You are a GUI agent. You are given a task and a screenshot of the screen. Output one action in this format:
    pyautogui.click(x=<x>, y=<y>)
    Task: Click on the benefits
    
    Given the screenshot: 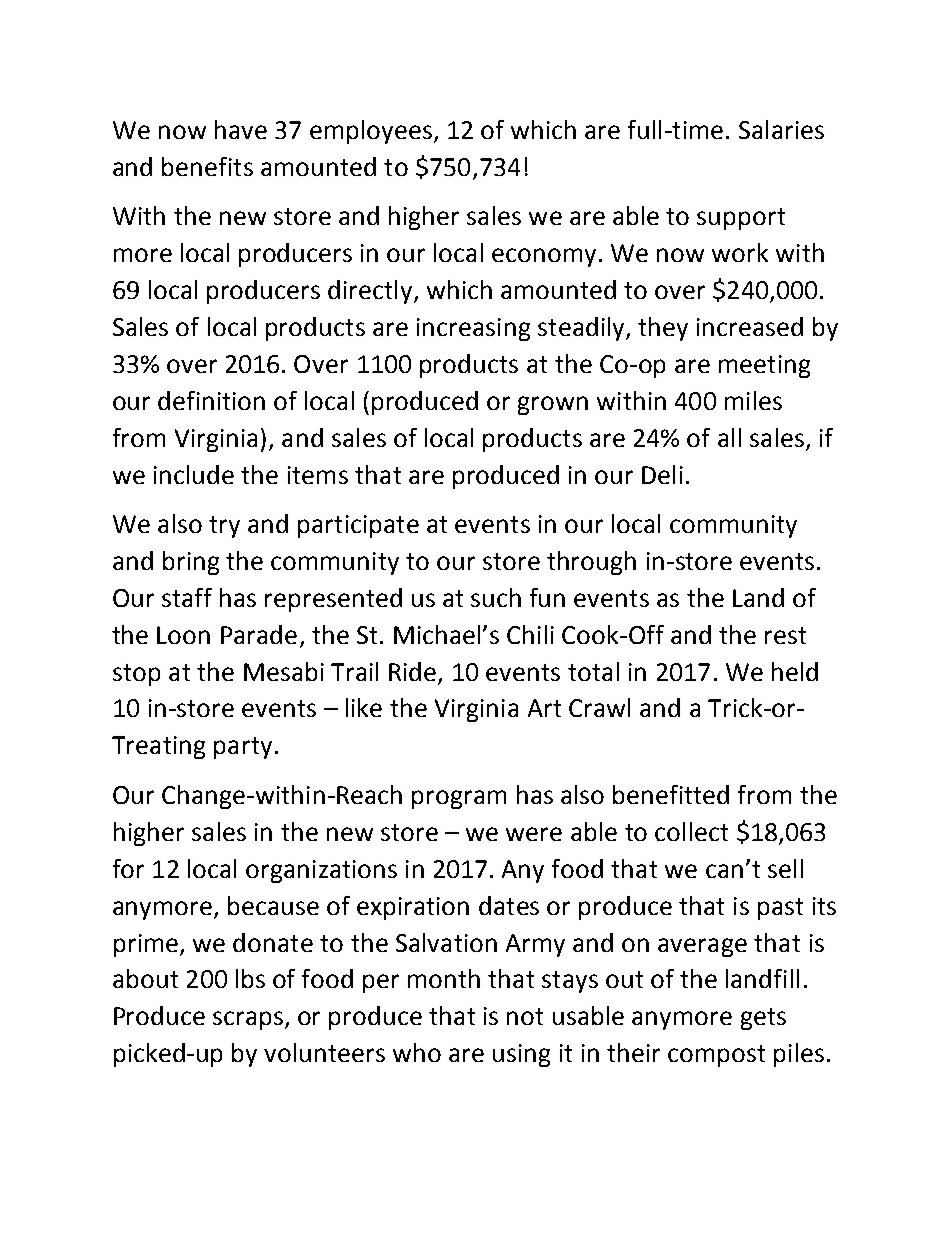 What is the action you would take?
    pyautogui.click(x=207, y=166)
